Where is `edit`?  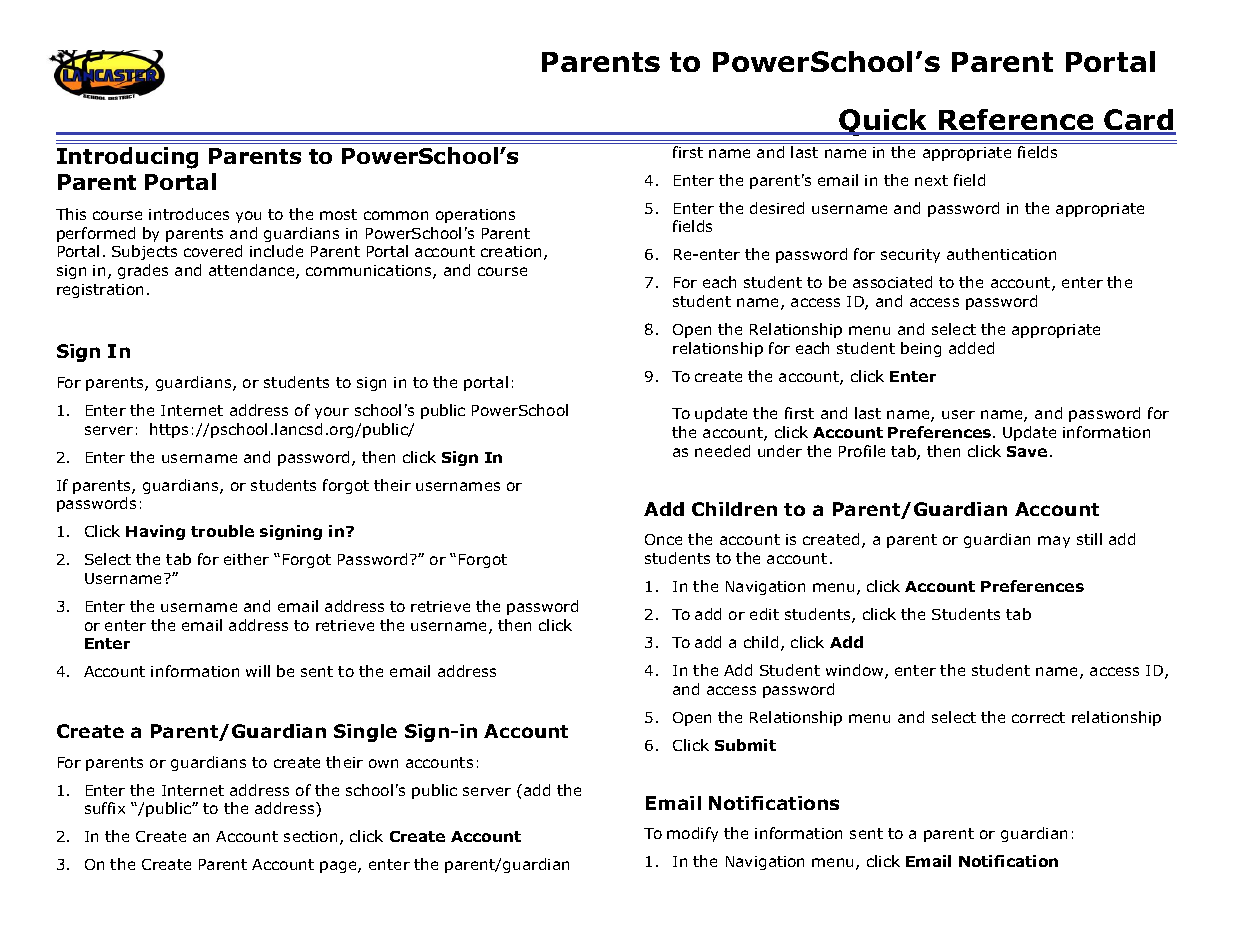 edit is located at coordinates (764, 614).
